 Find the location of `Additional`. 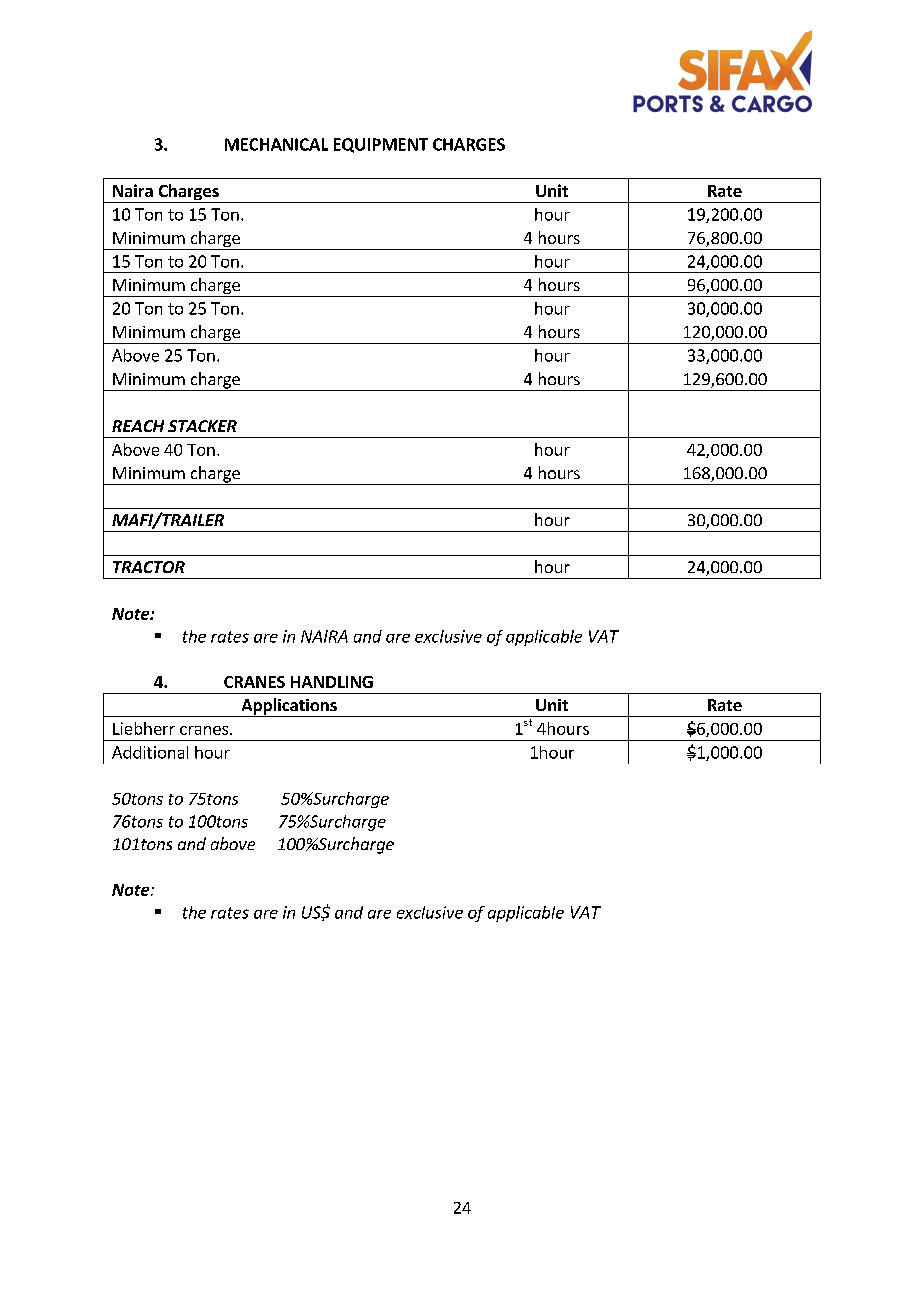

Additional is located at coordinates (150, 752).
